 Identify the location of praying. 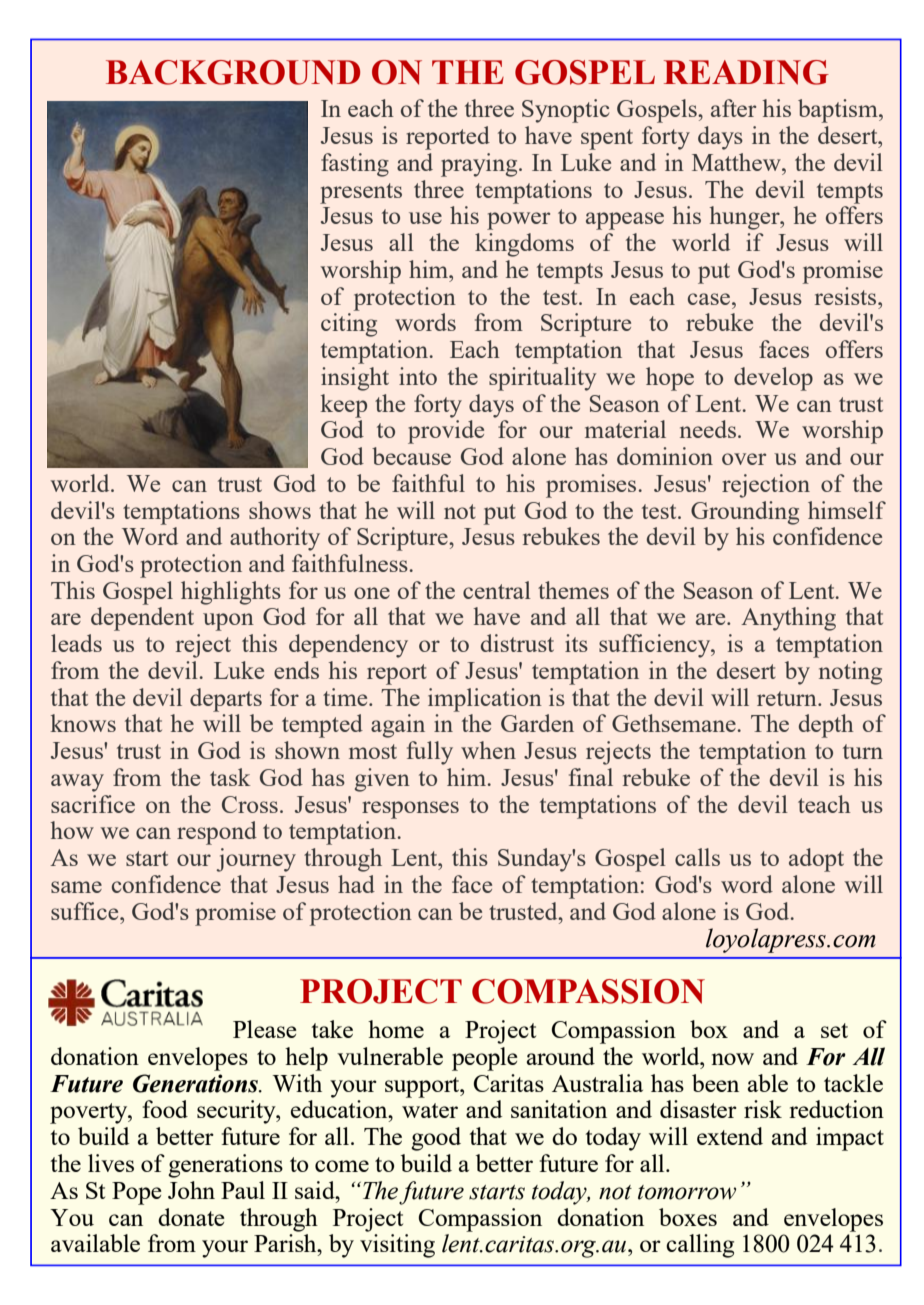
(480, 165).
